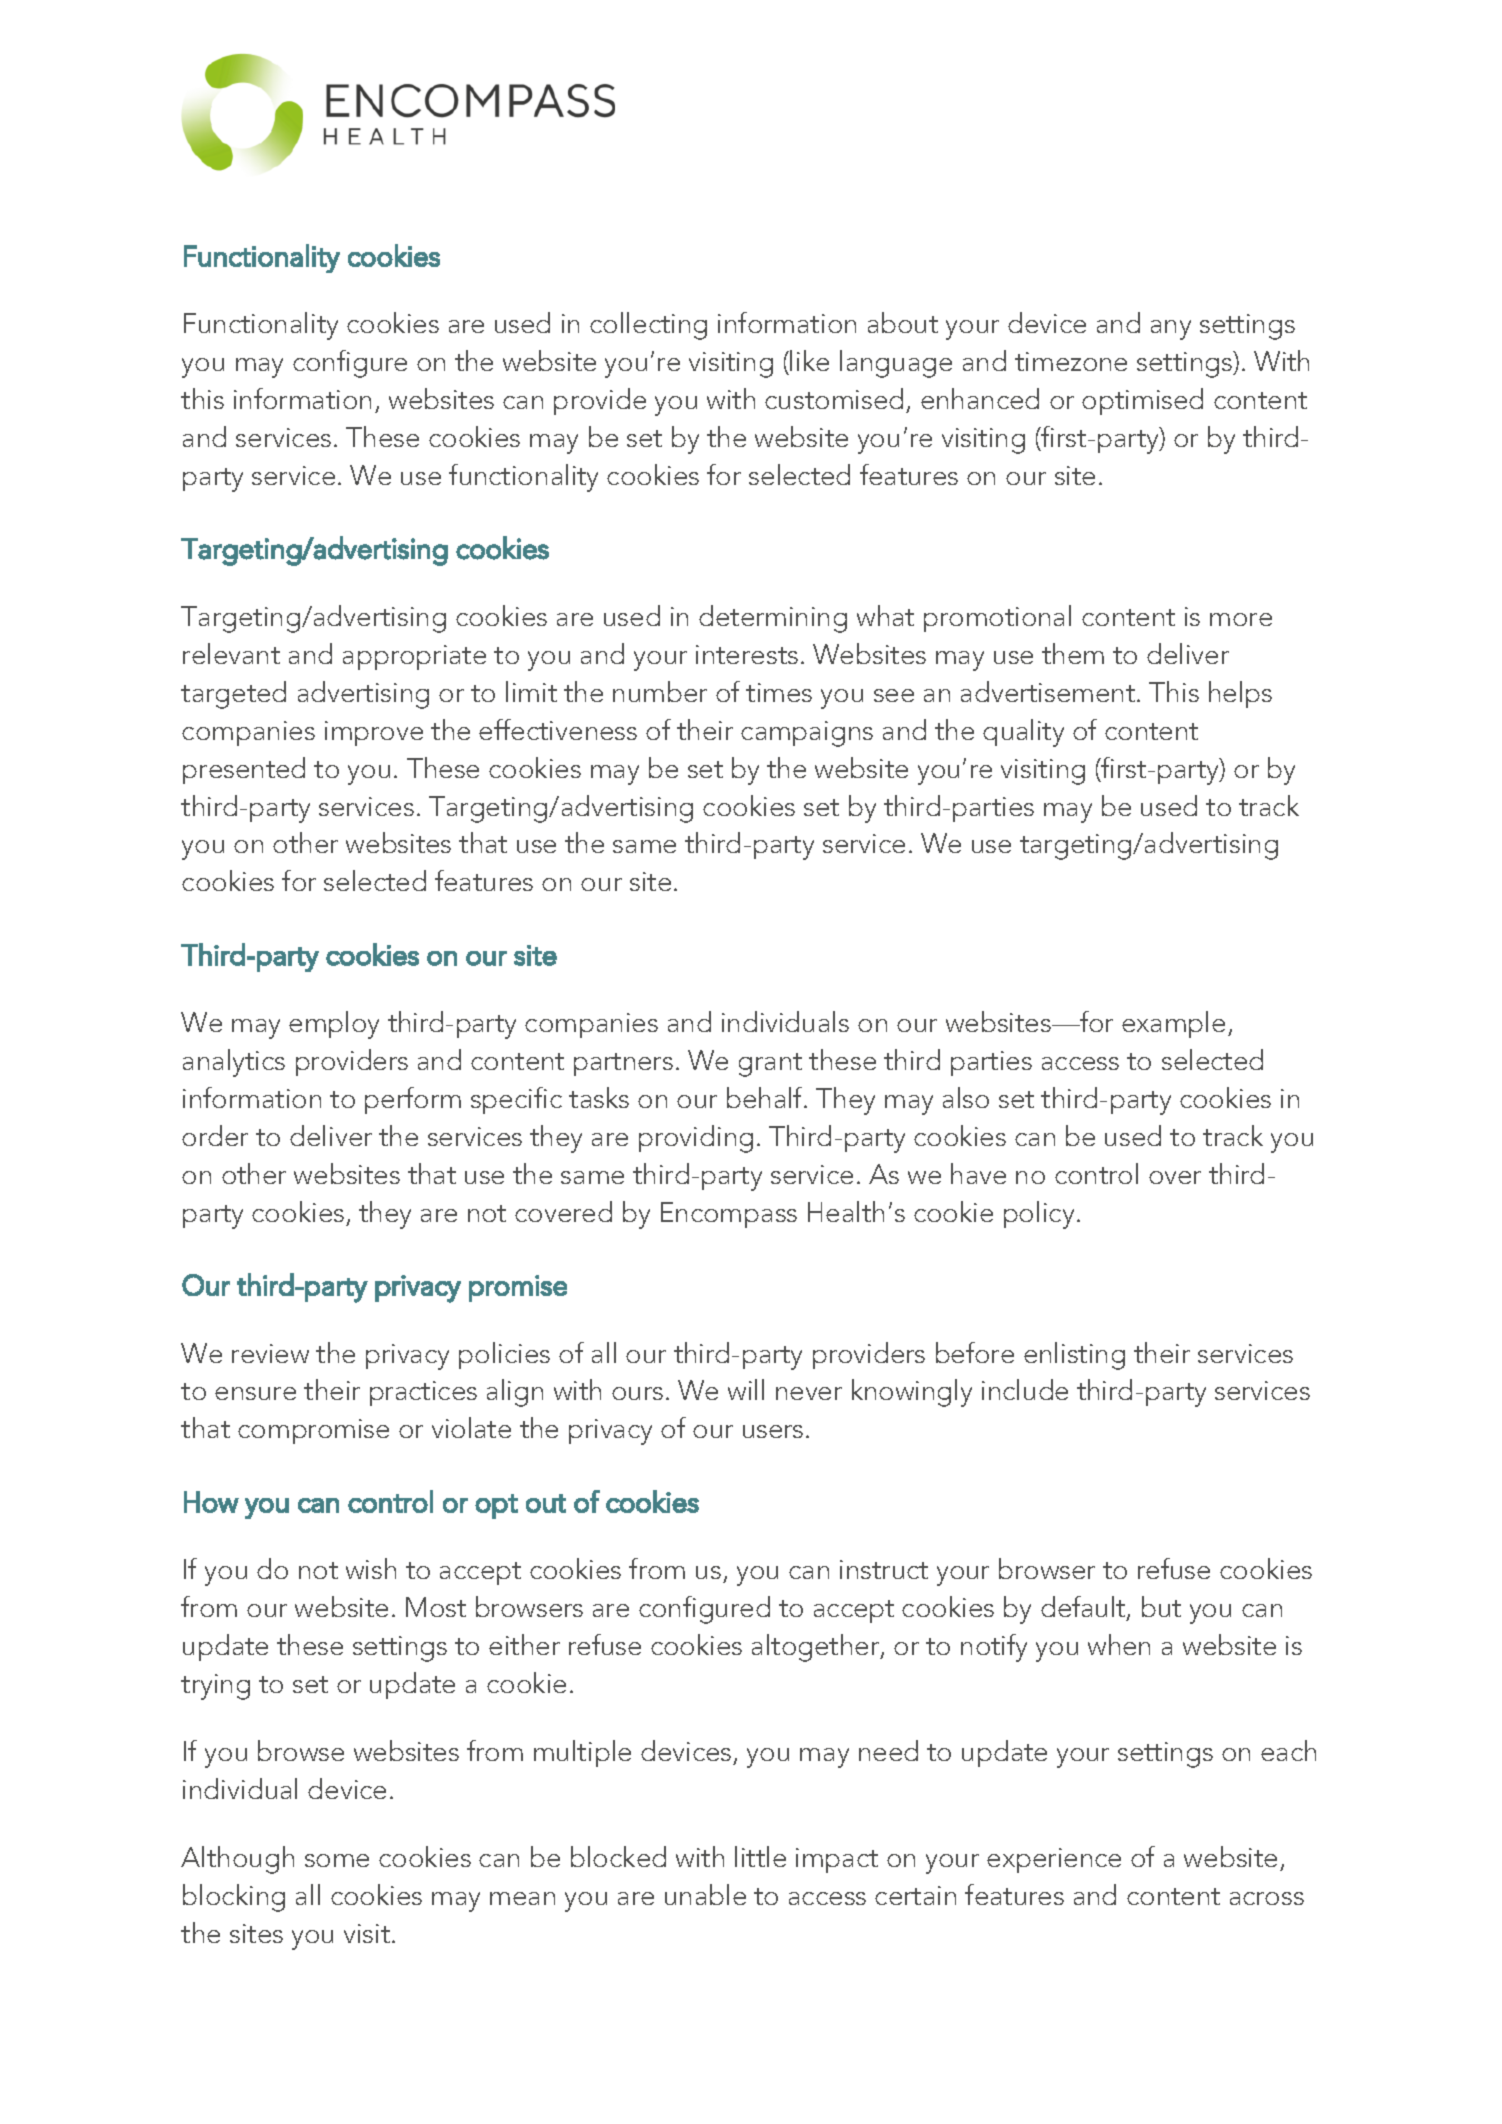 This page has height=2124, width=1502. I want to click on optimised, so click(1142, 401).
